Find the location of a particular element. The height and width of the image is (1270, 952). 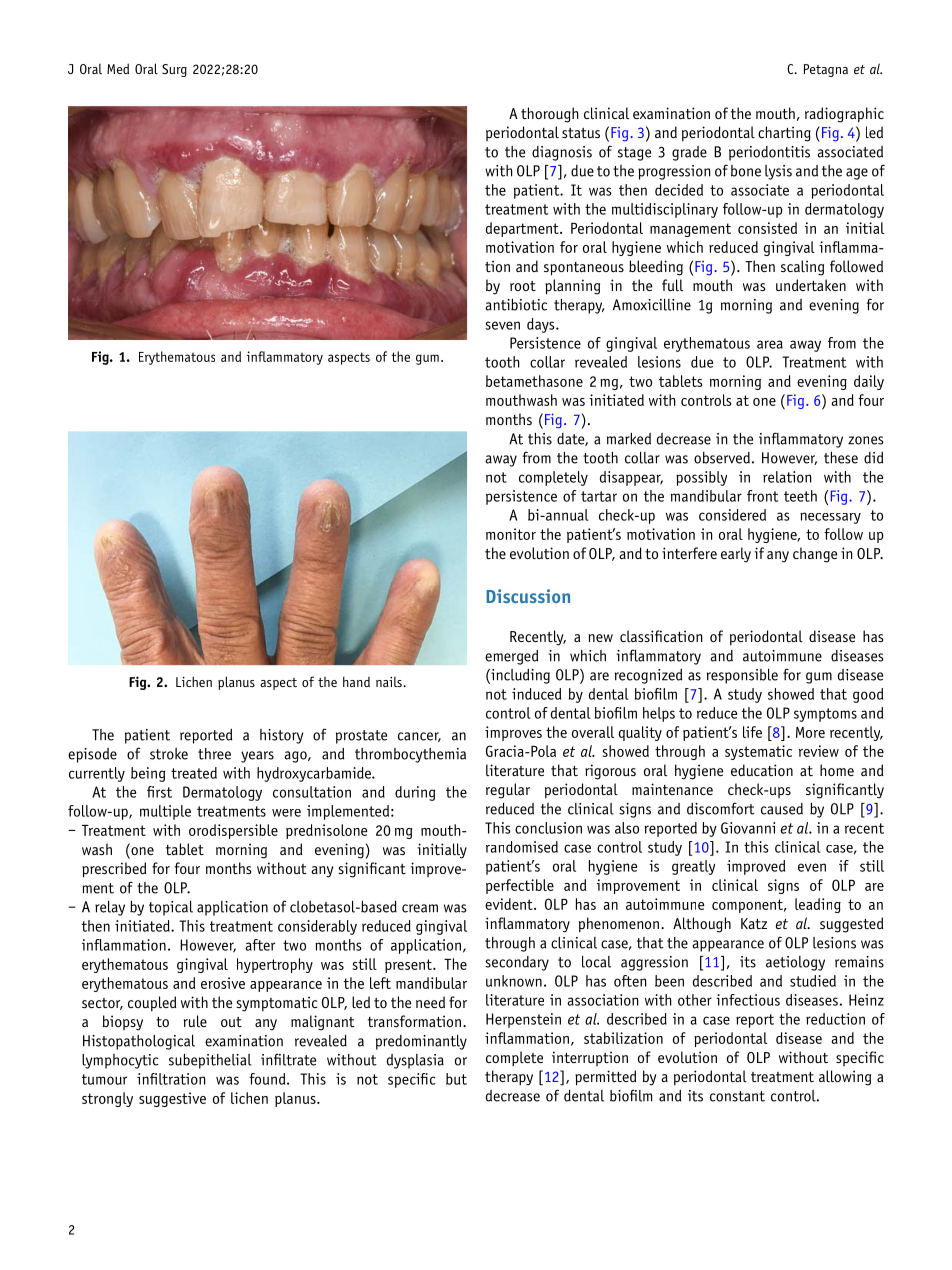

area is located at coordinates (770, 344).
